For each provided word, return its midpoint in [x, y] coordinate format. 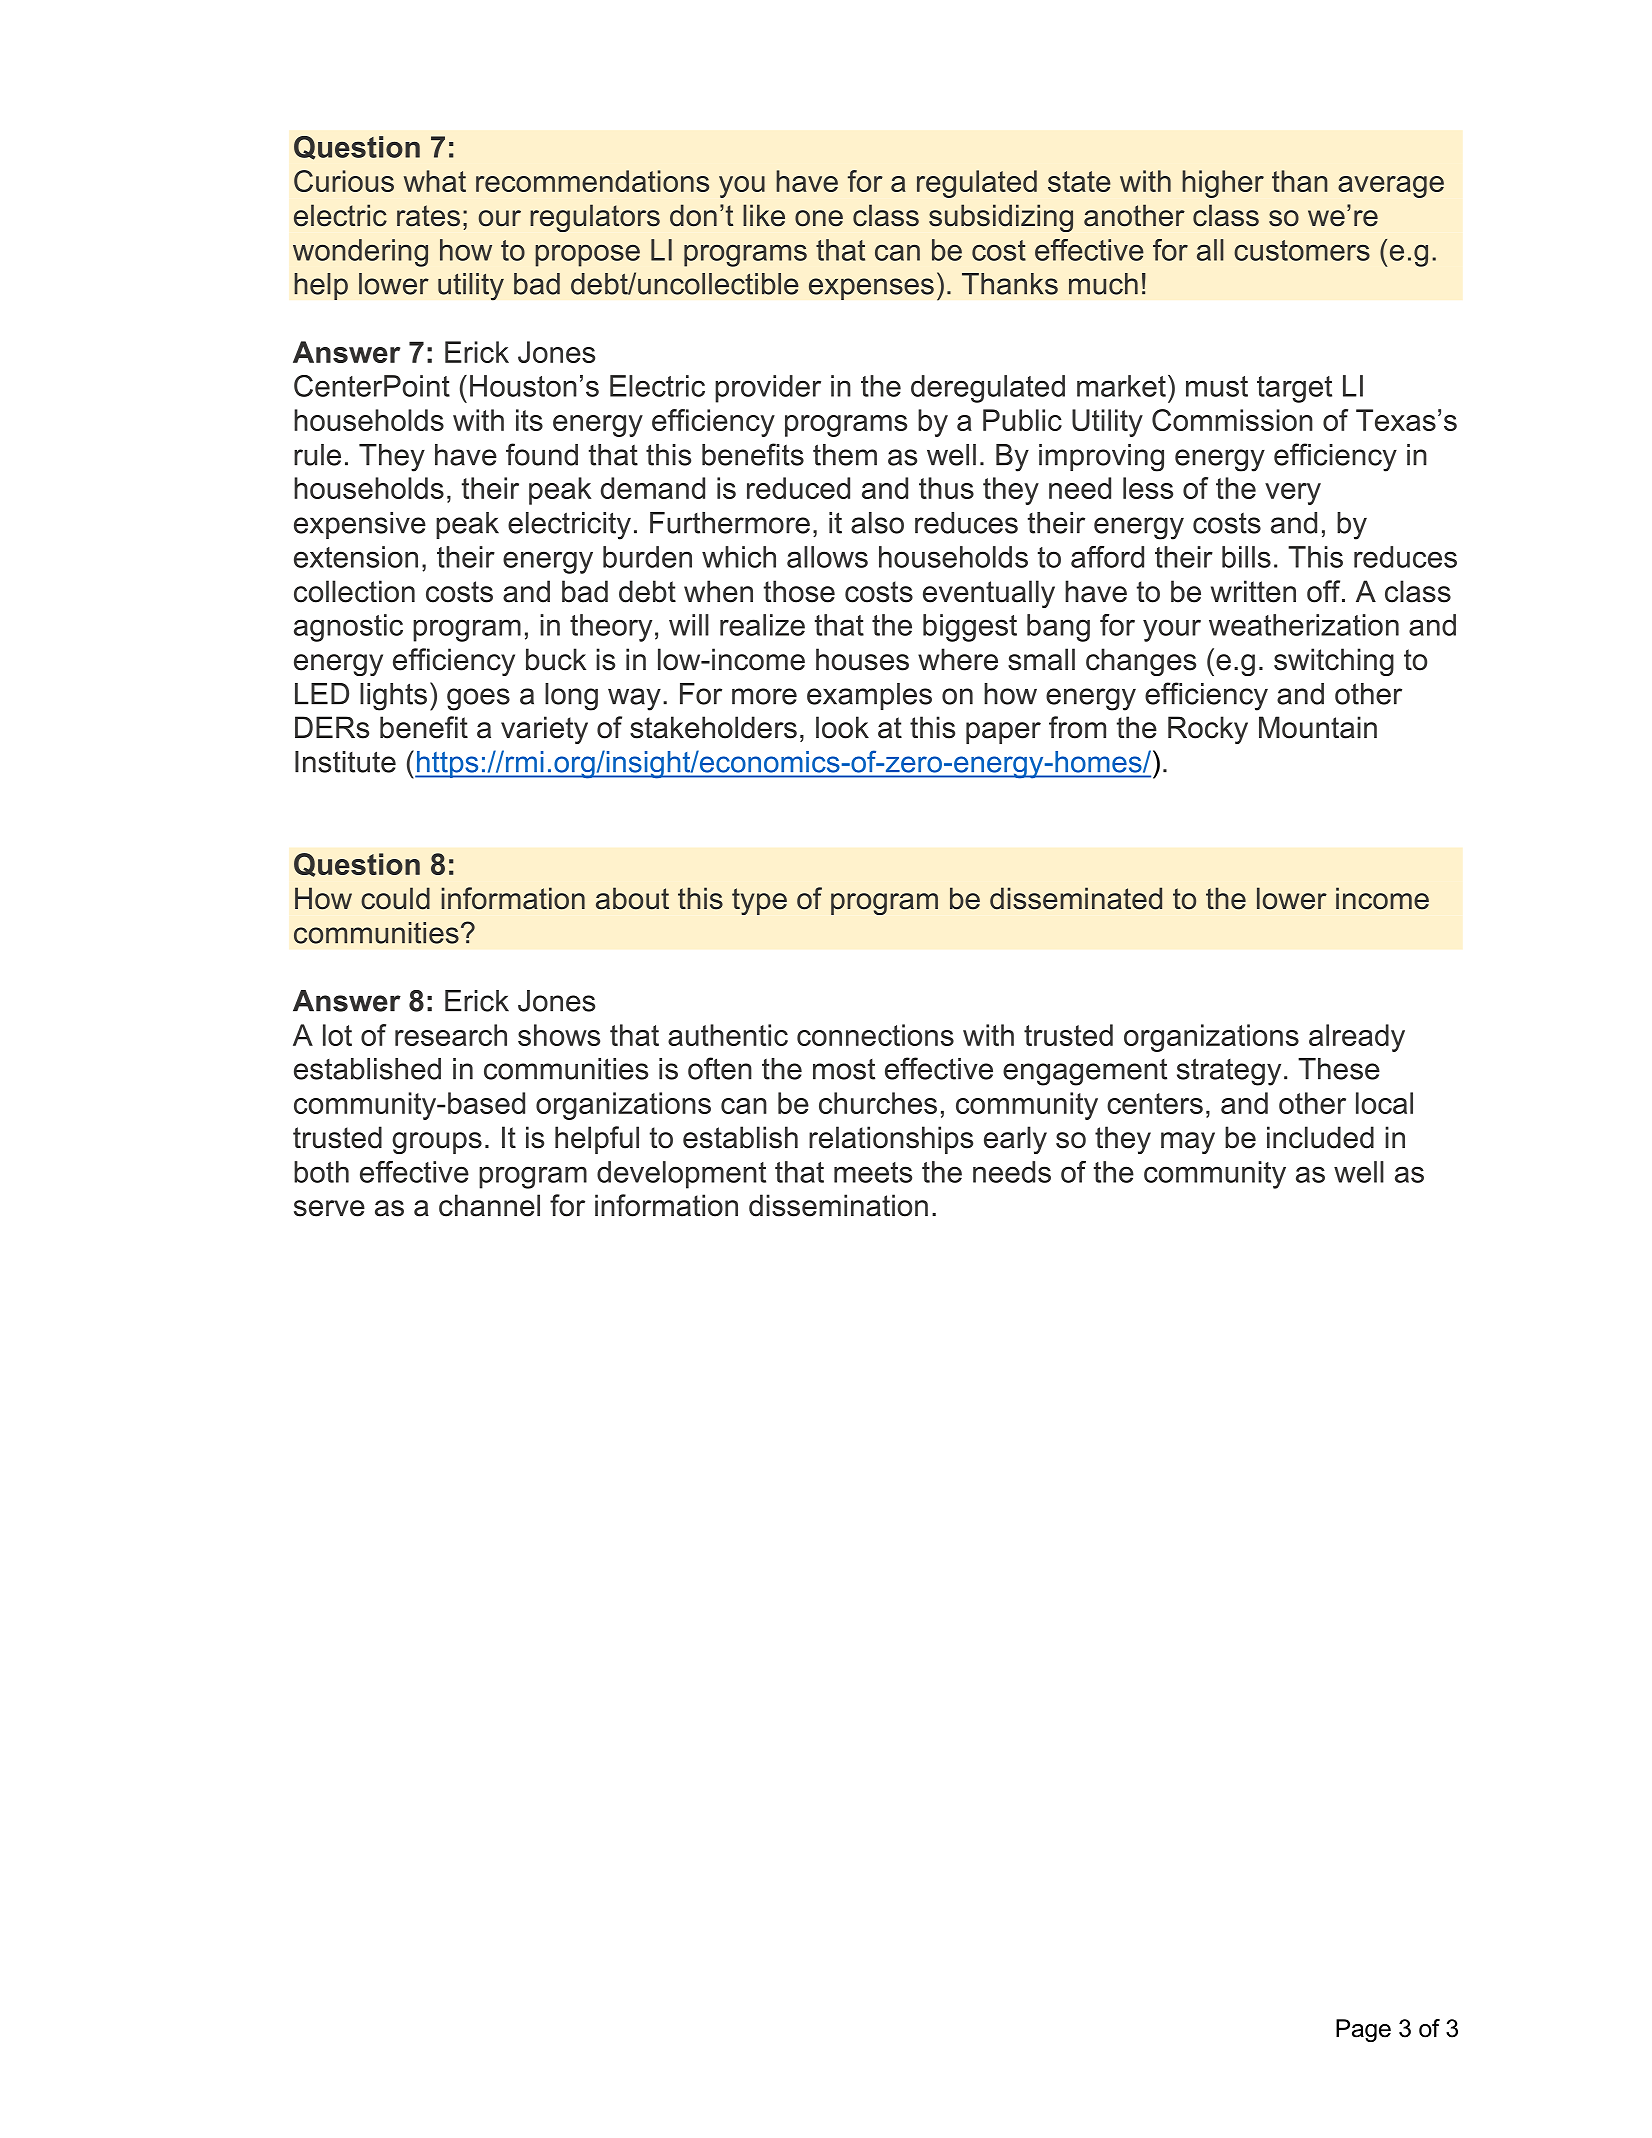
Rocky [1208, 730]
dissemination [838, 1205]
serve [329, 1208]
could [395, 898]
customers [1302, 250]
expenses [871, 289]
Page [1363, 2030]
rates [428, 216]
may [1188, 1143]
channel [489, 1205]
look [842, 727]
